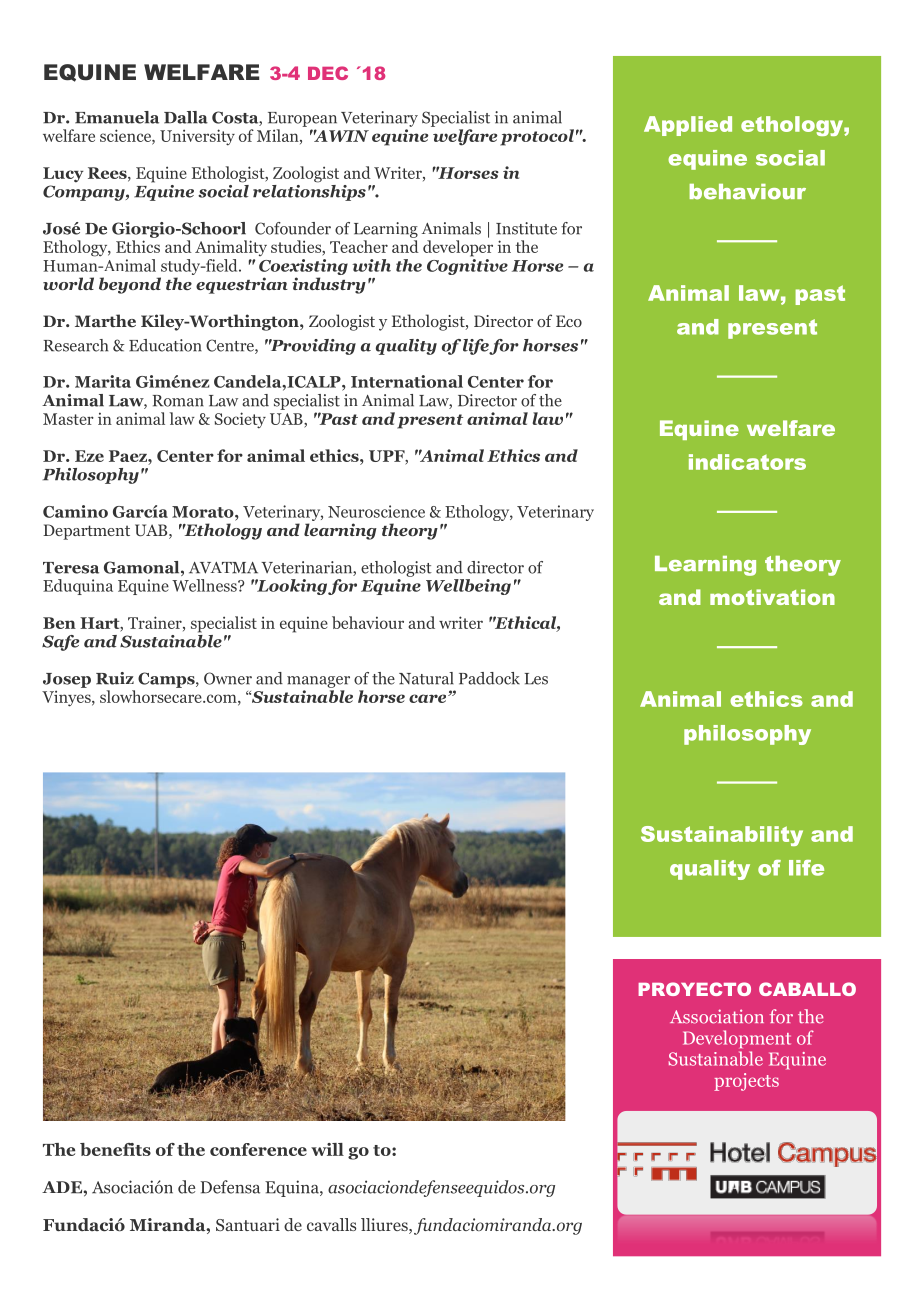  Describe the element at coordinates (722, 836) in the screenshot. I see `Sustainability` at that location.
